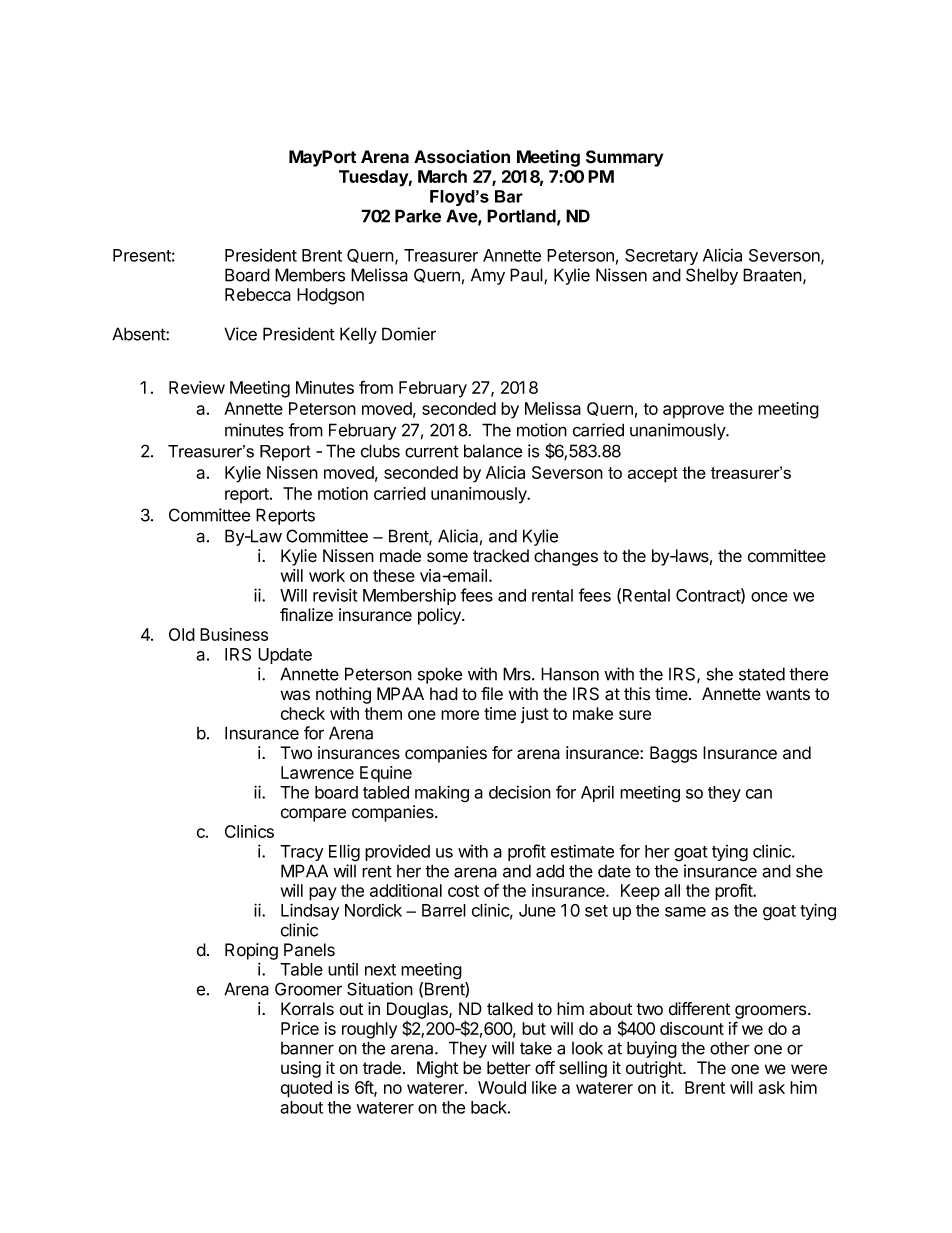  What do you see at coordinates (493, 451) in the screenshot?
I see `balance` at bounding box center [493, 451].
